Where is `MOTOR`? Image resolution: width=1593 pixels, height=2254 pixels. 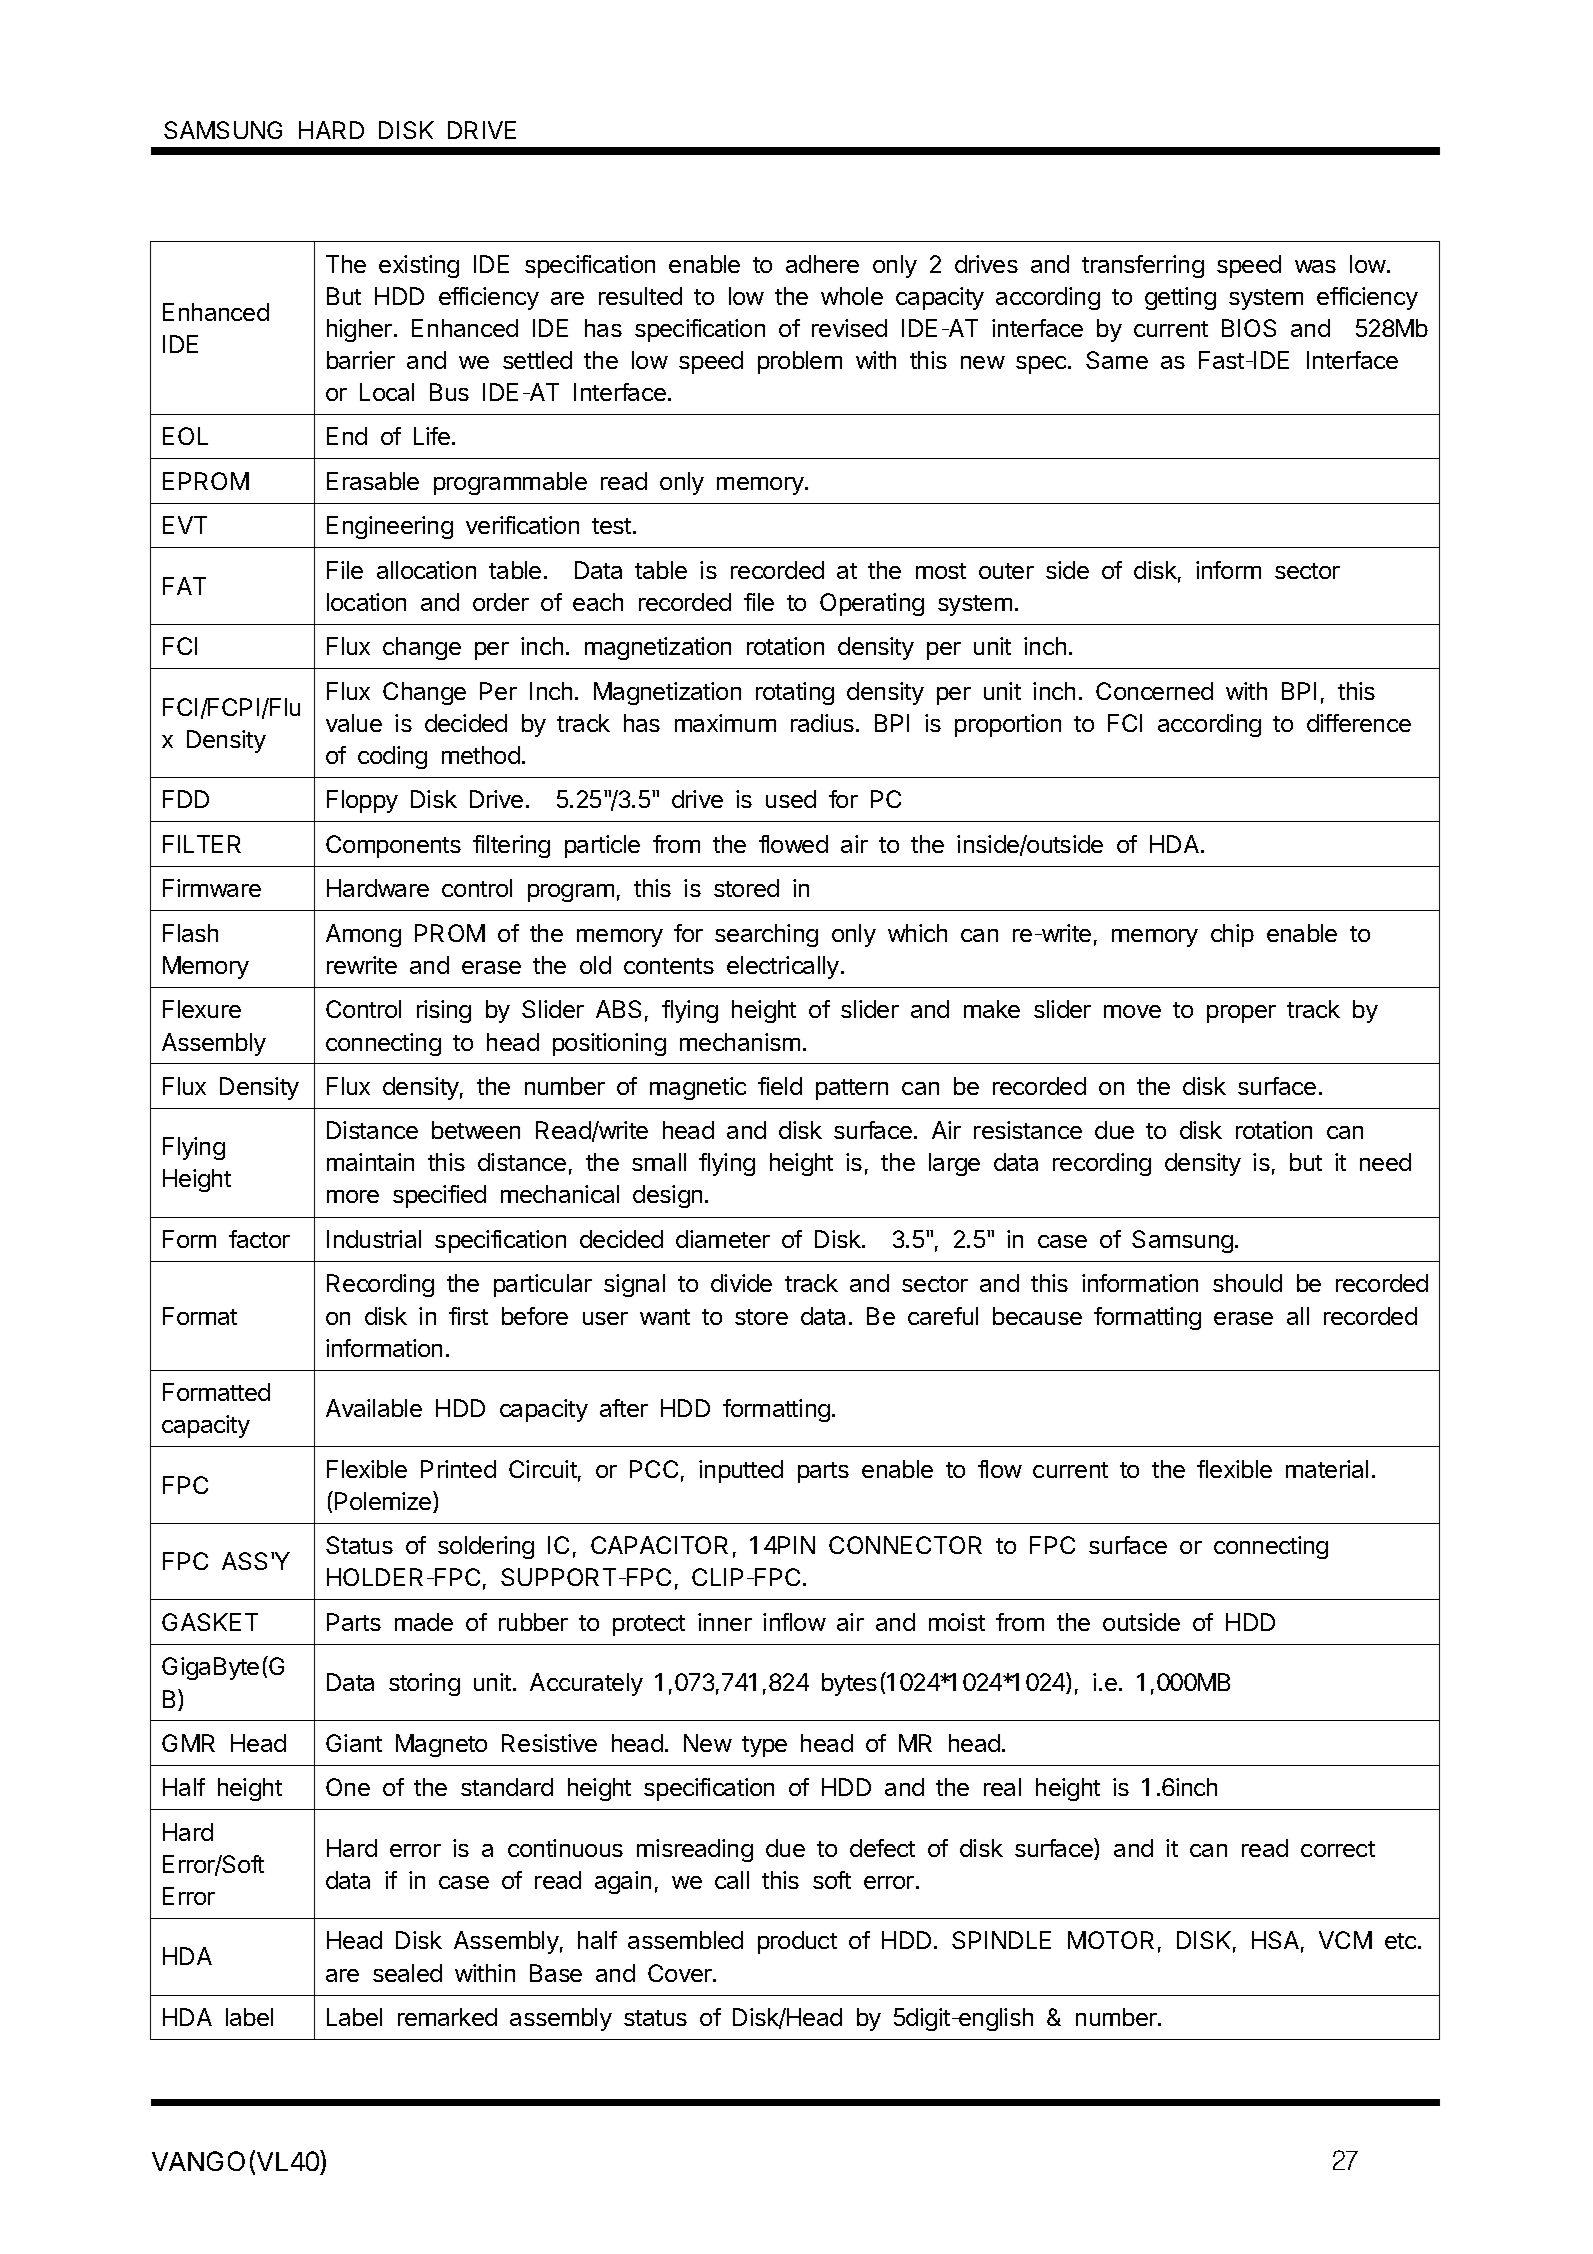
MOTOR is located at coordinates (1111, 1940).
